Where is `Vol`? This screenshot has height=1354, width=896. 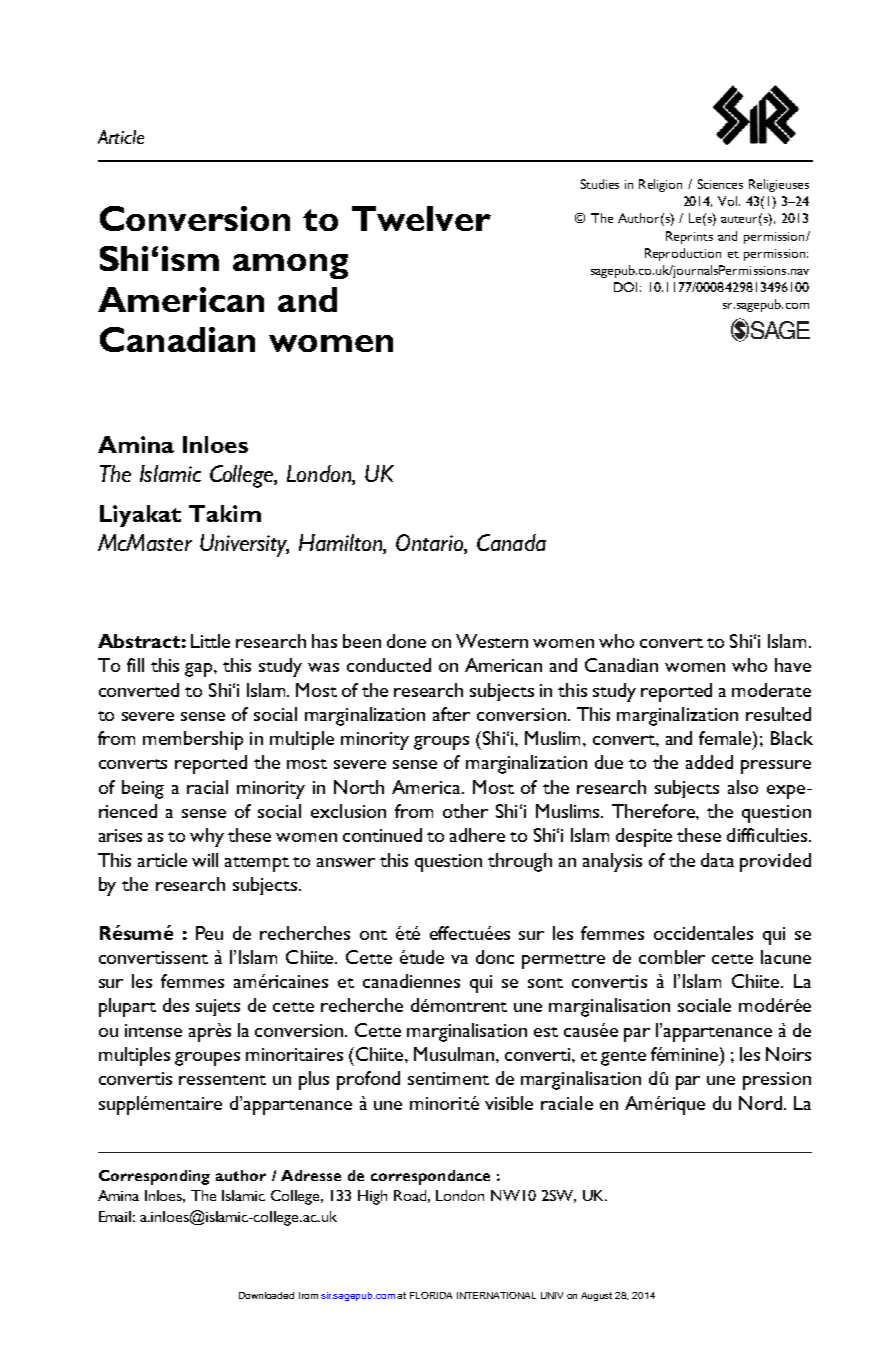 Vol is located at coordinates (729, 201).
